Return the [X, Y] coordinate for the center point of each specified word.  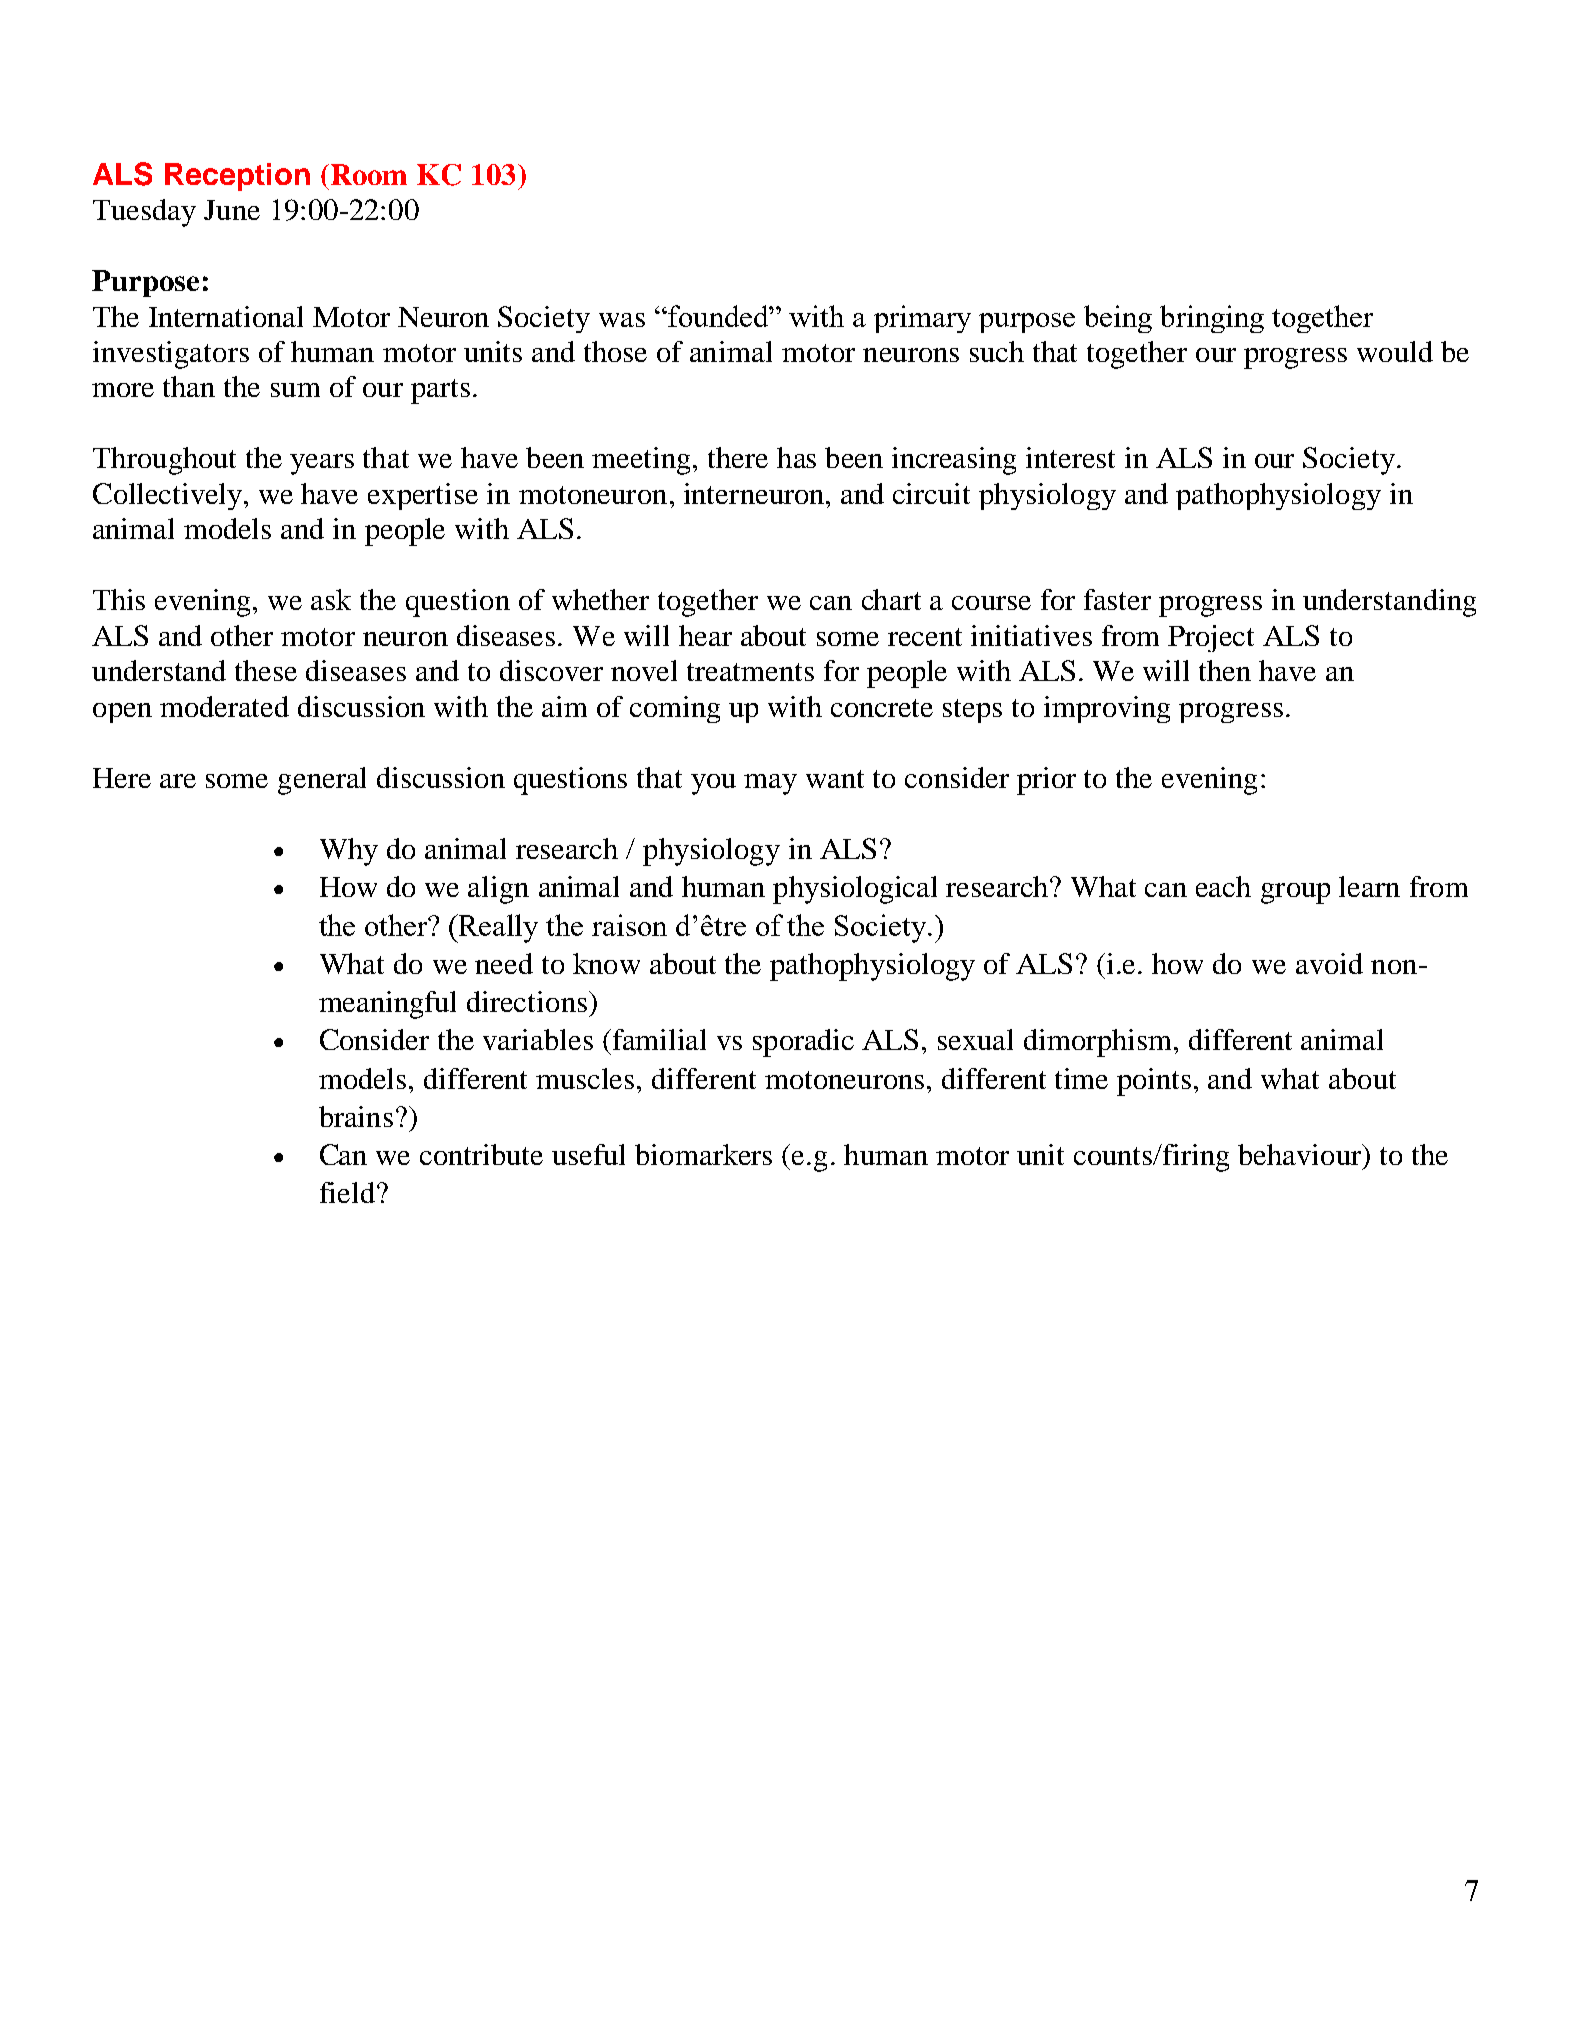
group [1295, 893]
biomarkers [703, 1154]
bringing [1212, 319]
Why [349, 852]
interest [1070, 457]
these [266, 670]
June [232, 210]
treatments [750, 672]
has [796, 457]
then [1225, 670]
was [622, 320]
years [322, 464]
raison [629, 925]
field [347, 1192]
